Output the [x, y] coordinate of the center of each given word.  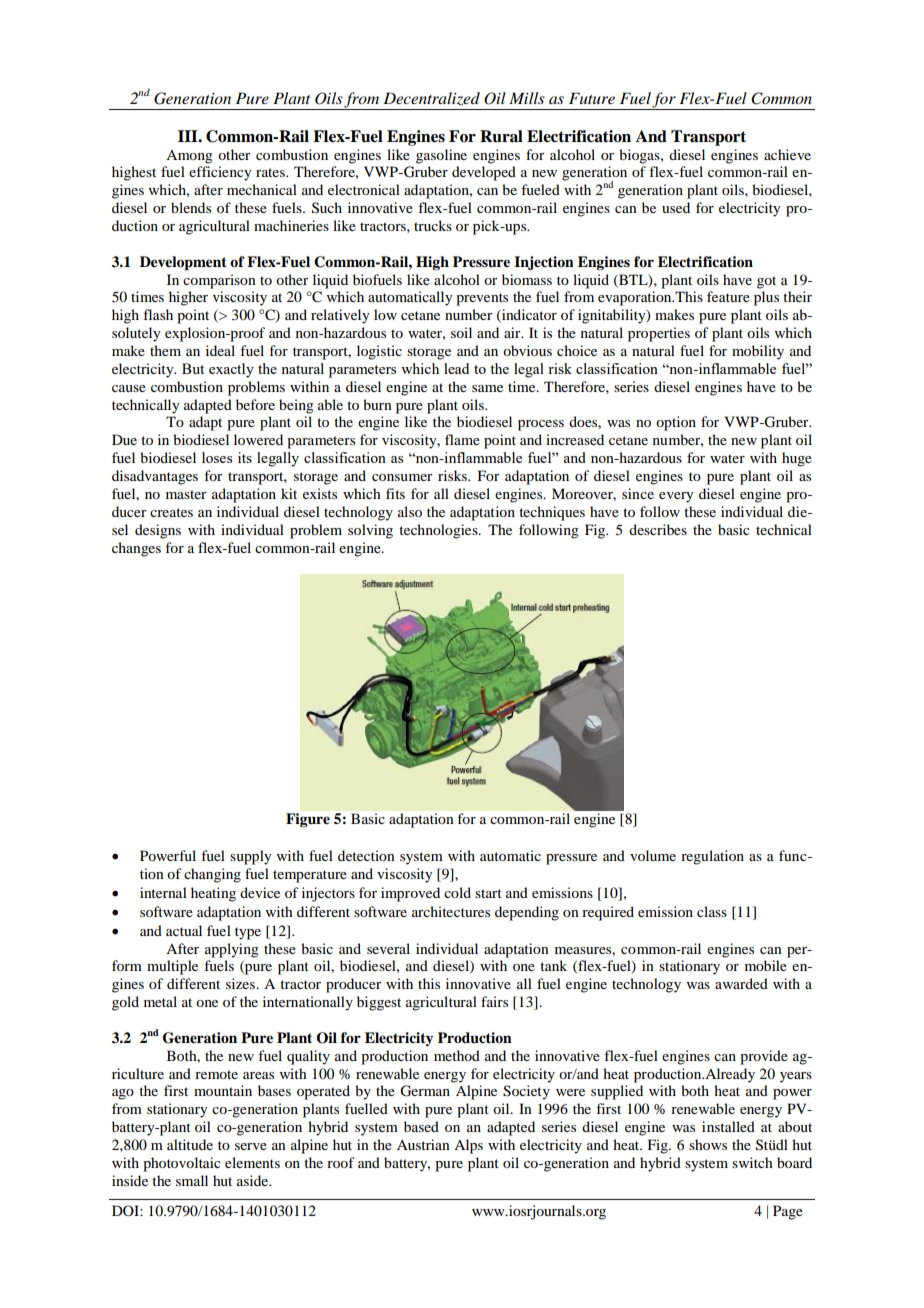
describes [658, 529]
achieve [787, 154]
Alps [468, 1146]
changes [136, 549]
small [192, 1180]
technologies [439, 531]
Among [189, 157]
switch [752, 1162]
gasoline [441, 156]
